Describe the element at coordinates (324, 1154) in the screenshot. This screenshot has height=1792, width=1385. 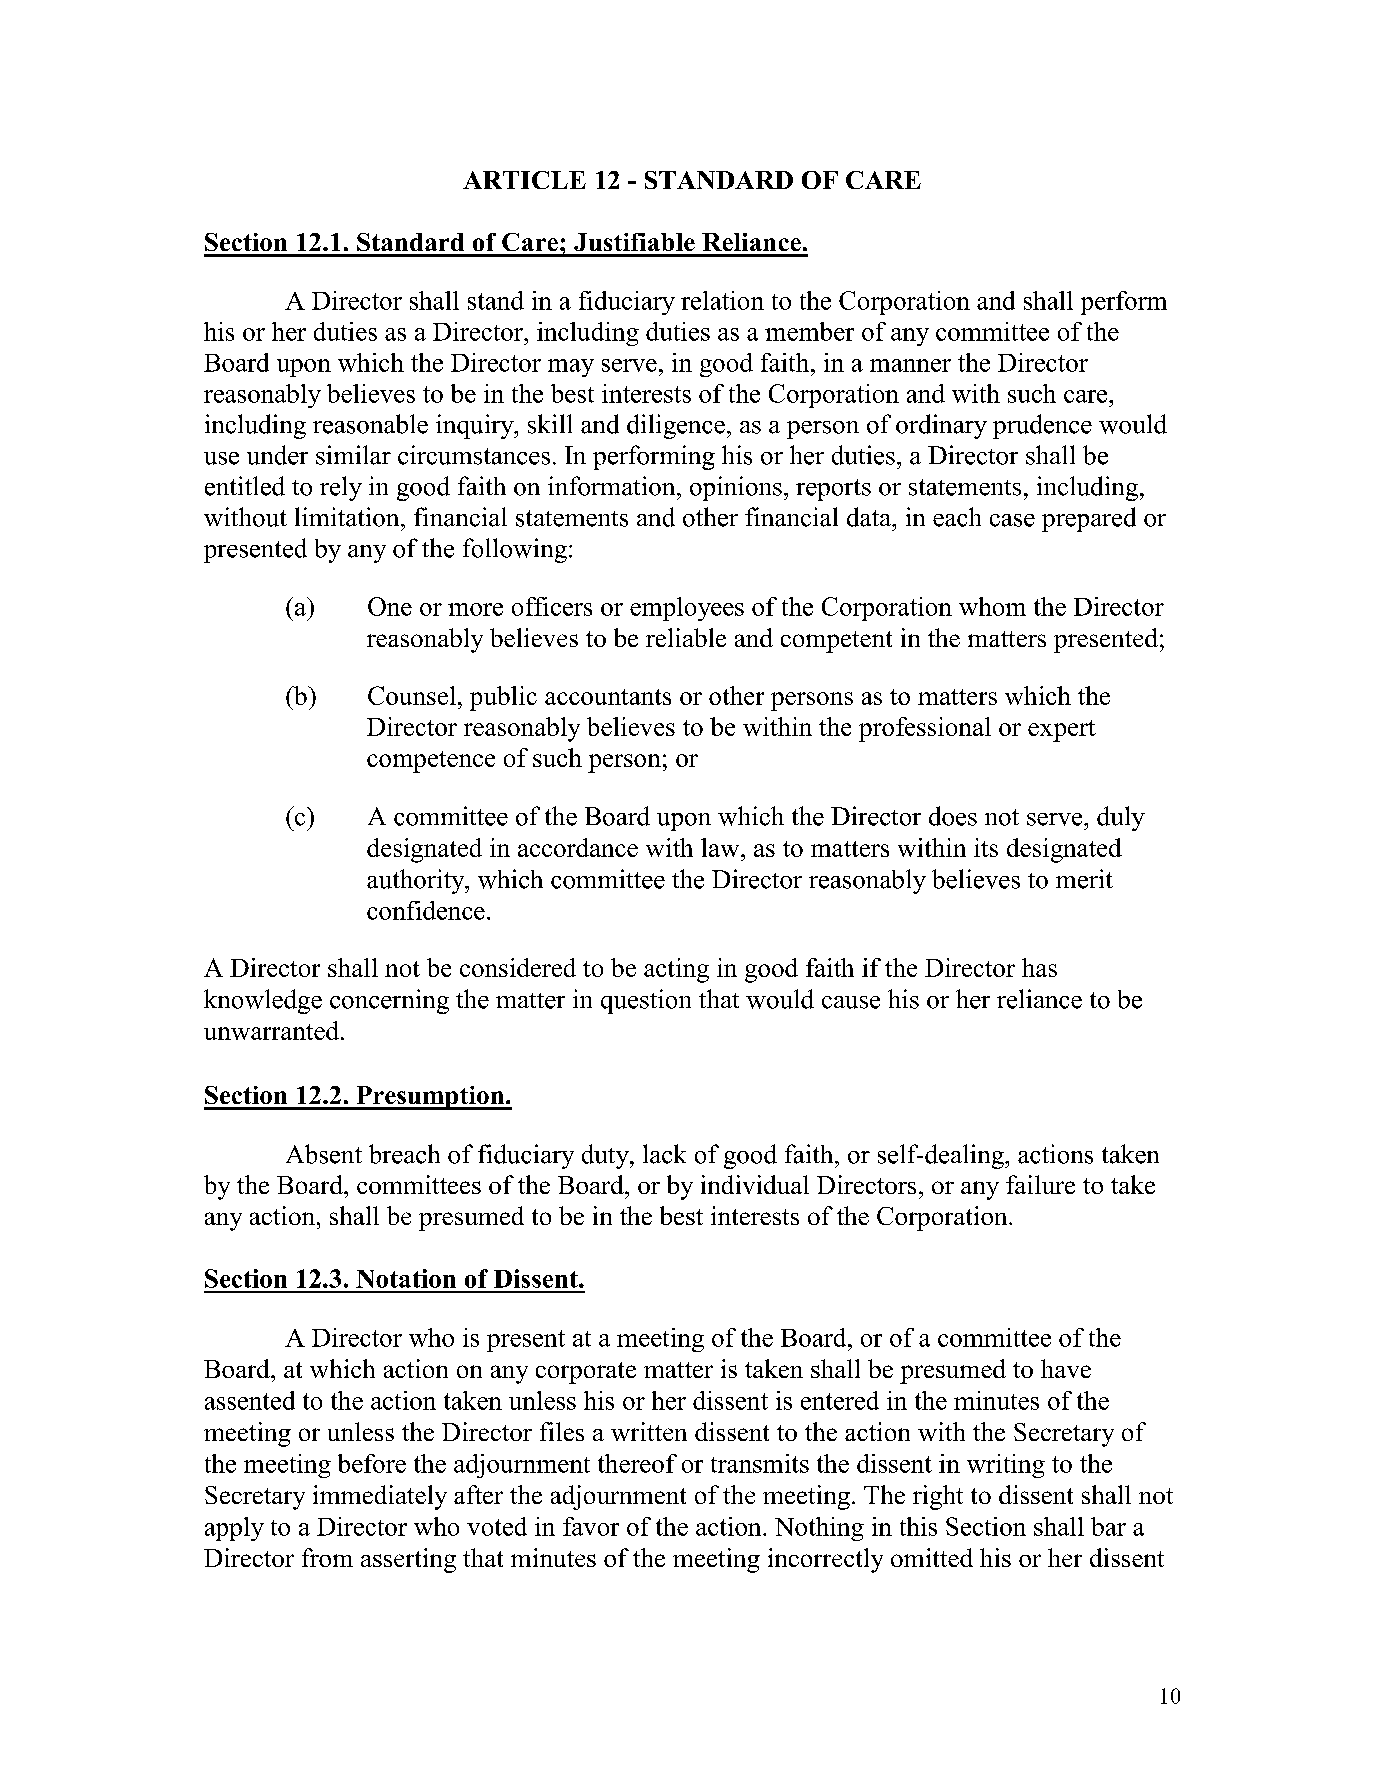
I see `Absent` at that location.
